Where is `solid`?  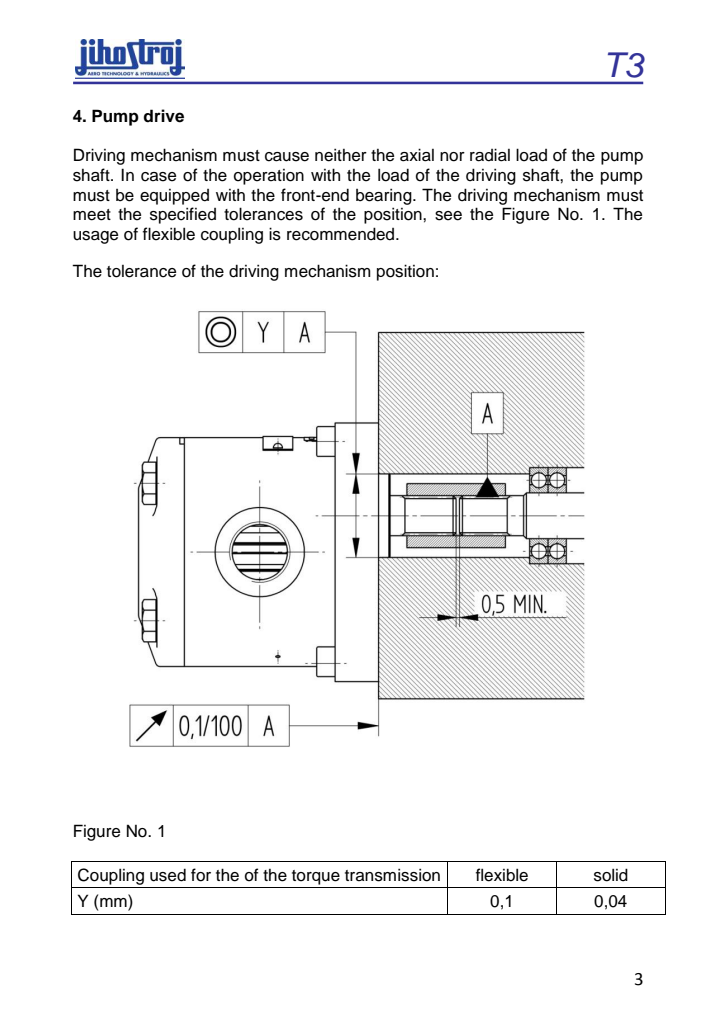
solid is located at coordinates (611, 875).
